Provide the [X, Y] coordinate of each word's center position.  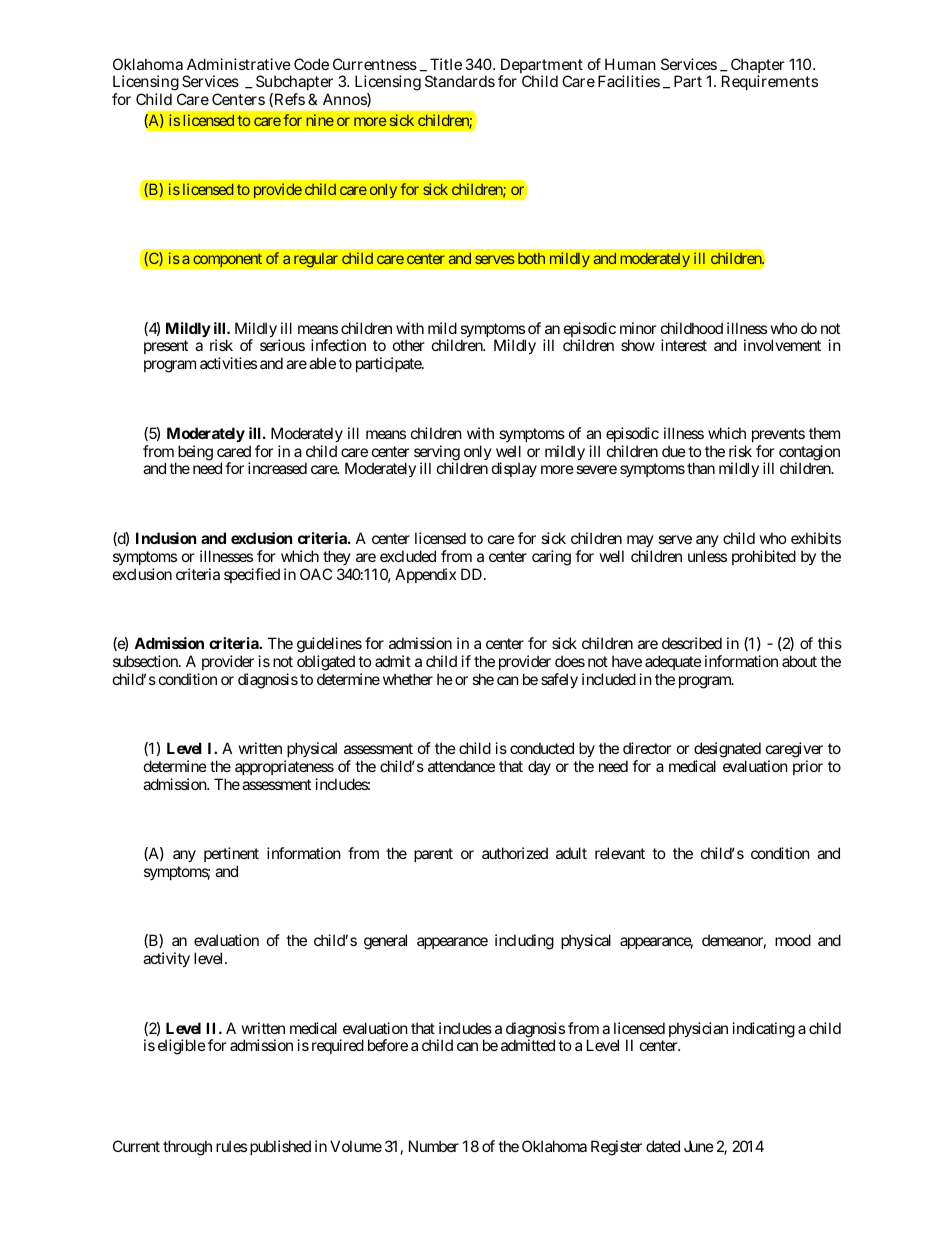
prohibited [764, 557]
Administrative [239, 64]
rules [231, 1146]
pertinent [231, 854]
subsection [146, 661]
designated [727, 750]
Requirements [770, 82]
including [524, 942]
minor [638, 328]
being [194, 454]
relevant [620, 853]
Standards [460, 81]
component [227, 260]
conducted [542, 748]
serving [437, 454]
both [531, 258]
